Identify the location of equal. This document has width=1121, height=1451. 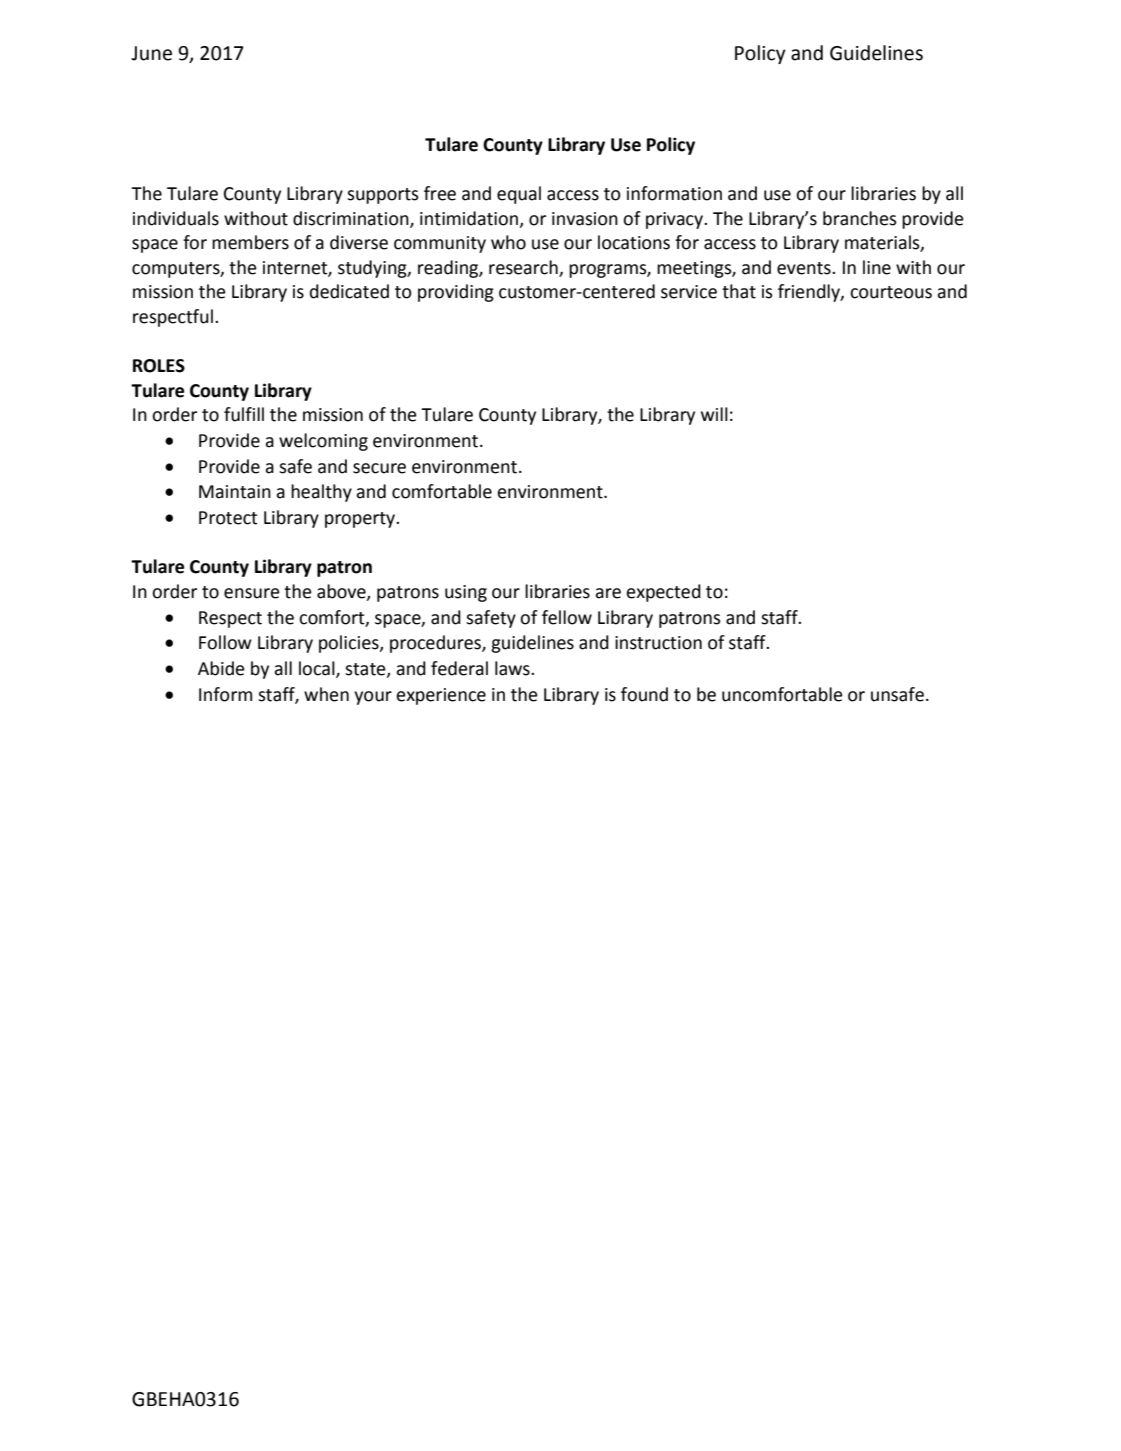
(519, 195).
